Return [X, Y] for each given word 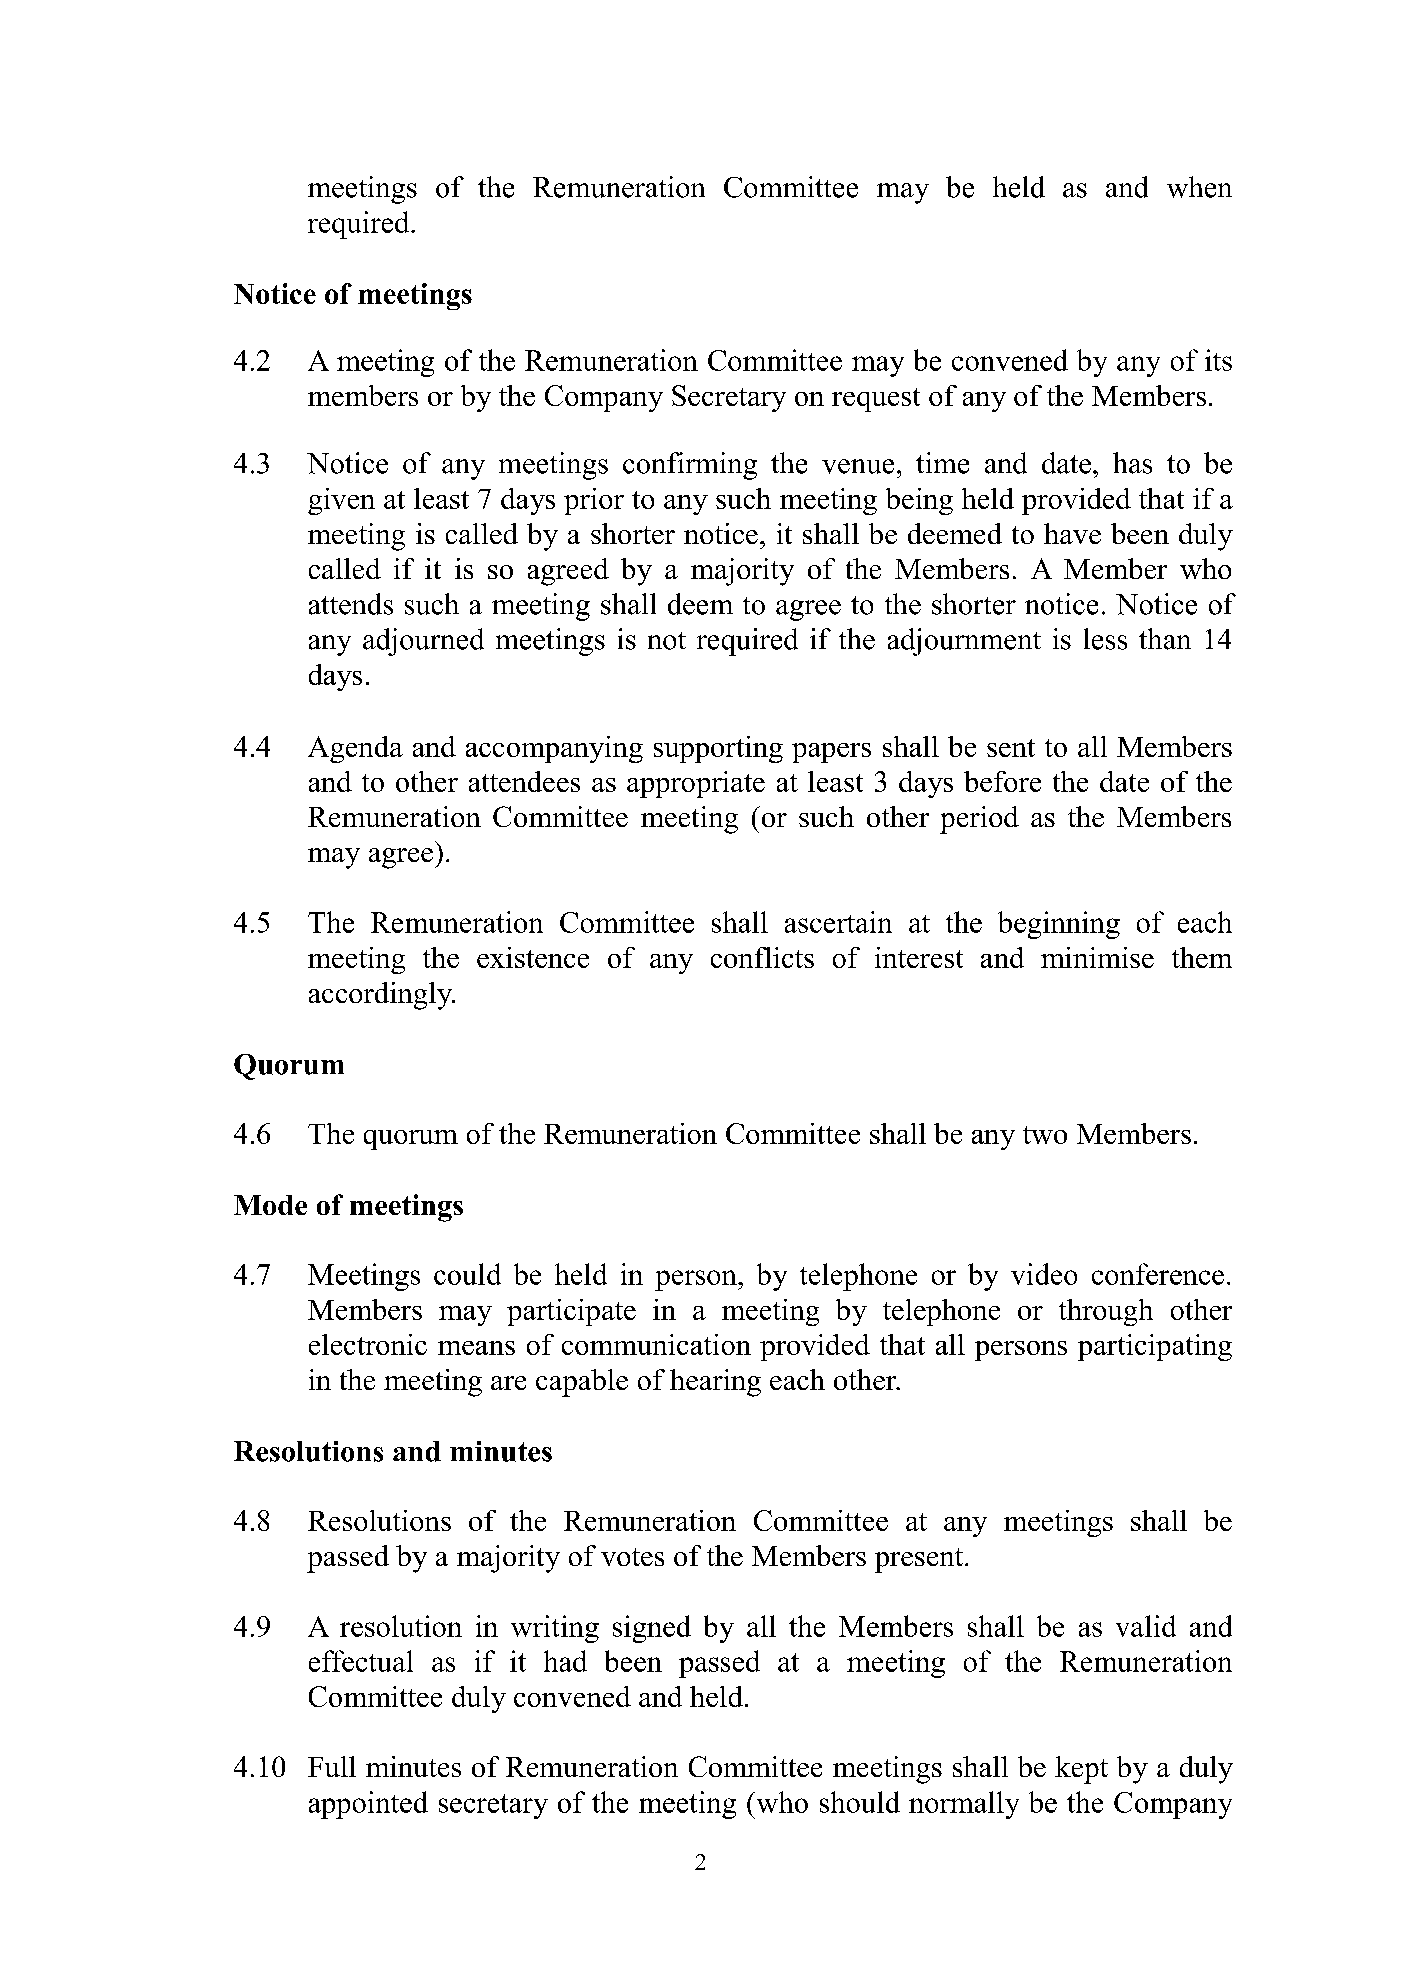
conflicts [762, 957]
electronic [368, 1344]
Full [332, 1766]
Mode [270, 1205]
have [1072, 533]
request [876, 400]
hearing [715, 1383]
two [1045, 1135]
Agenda [355, 749]
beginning [1059, 925]
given [341, 501]
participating [1155, 1347]
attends [351, 604]
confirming [690, 466]
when [1199, 187]
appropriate [696, 784]
